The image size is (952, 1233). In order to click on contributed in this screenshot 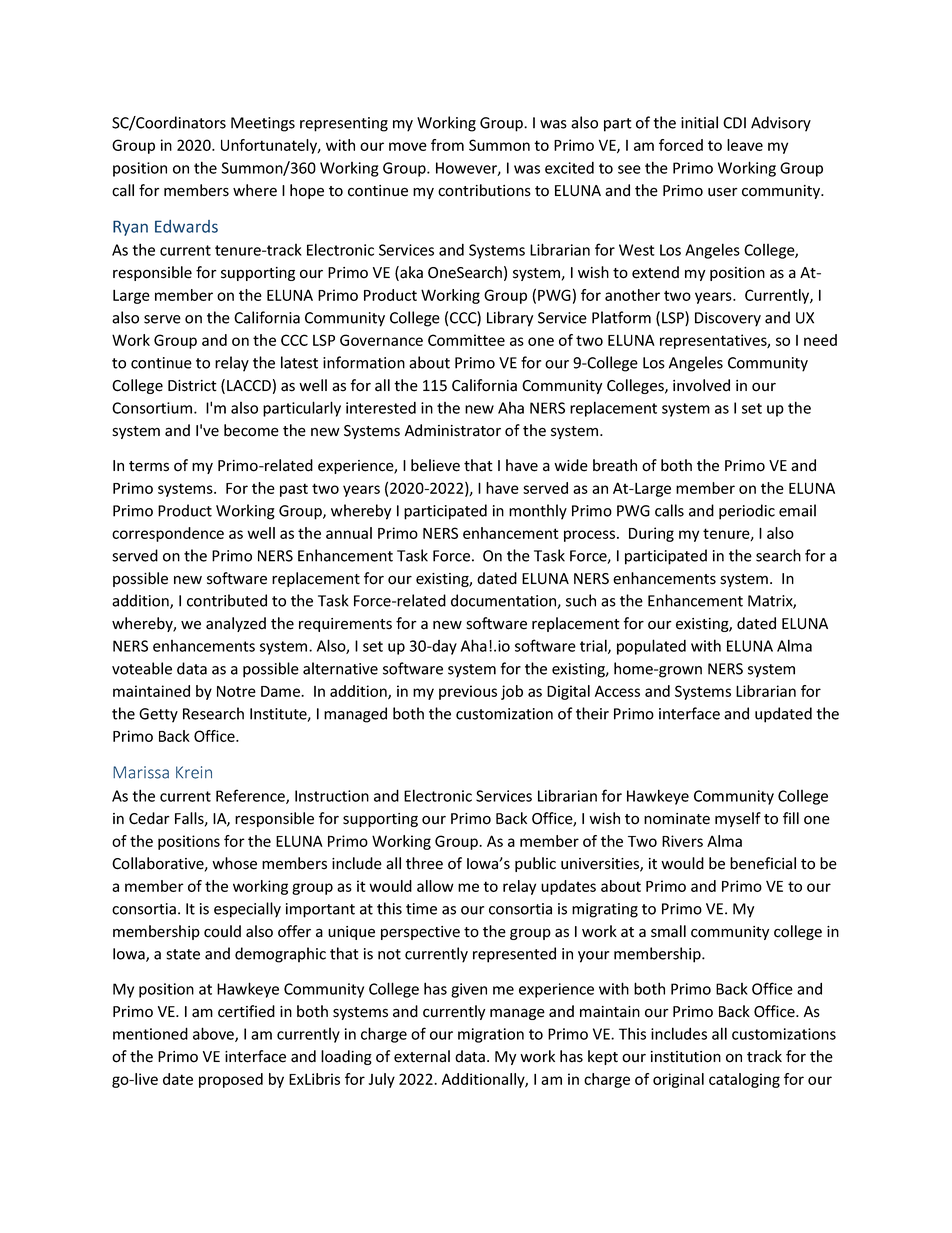, I will do `click(227, 600)`.
